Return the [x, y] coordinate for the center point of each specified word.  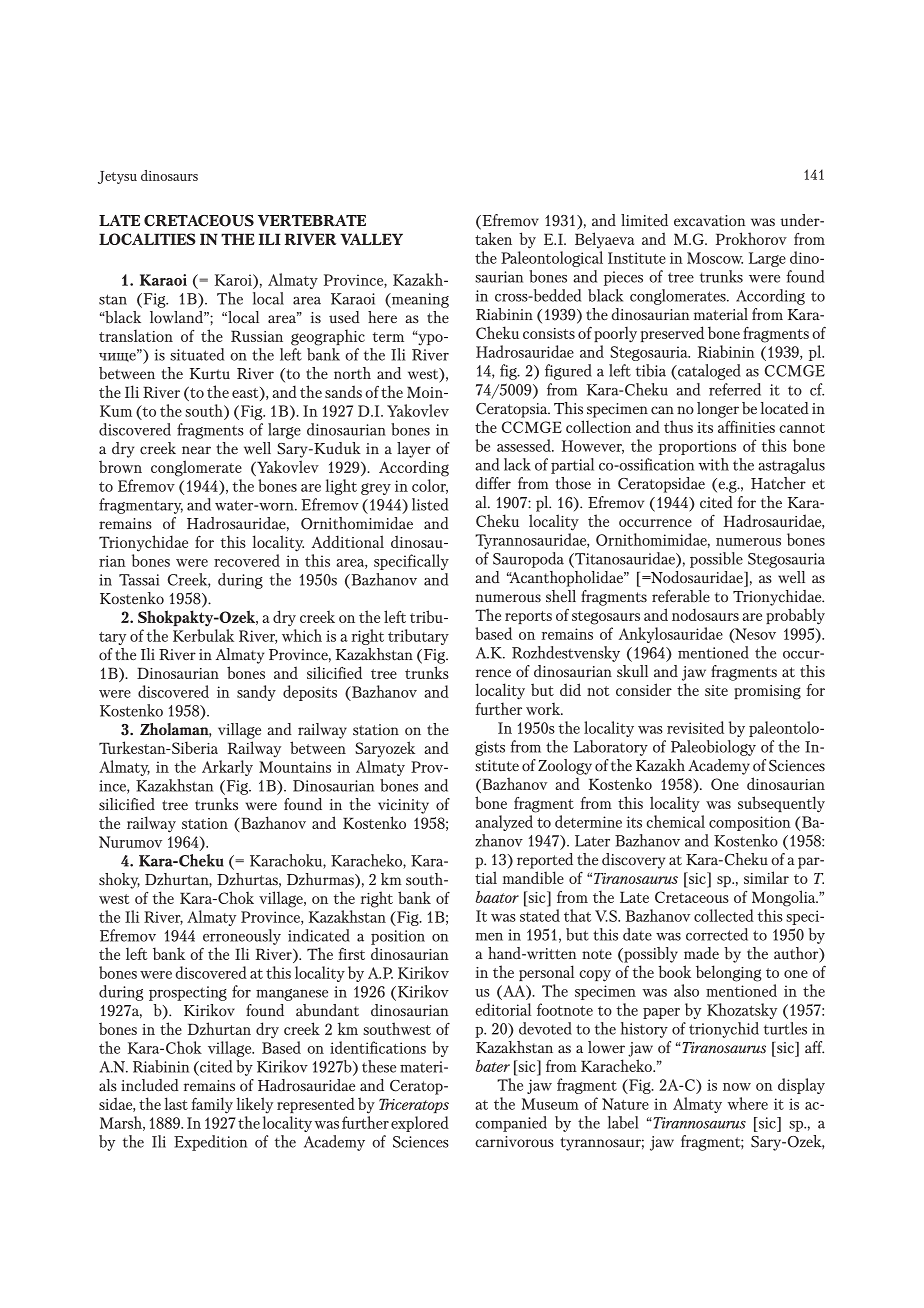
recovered [247, 560]
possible [716, 560]
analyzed [504, 823]
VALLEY [371, 239]
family [212, 1105]
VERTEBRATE [312, 221]
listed [430, 504]
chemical [675, 821]
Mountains [295, 767]
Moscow [715, 258]
